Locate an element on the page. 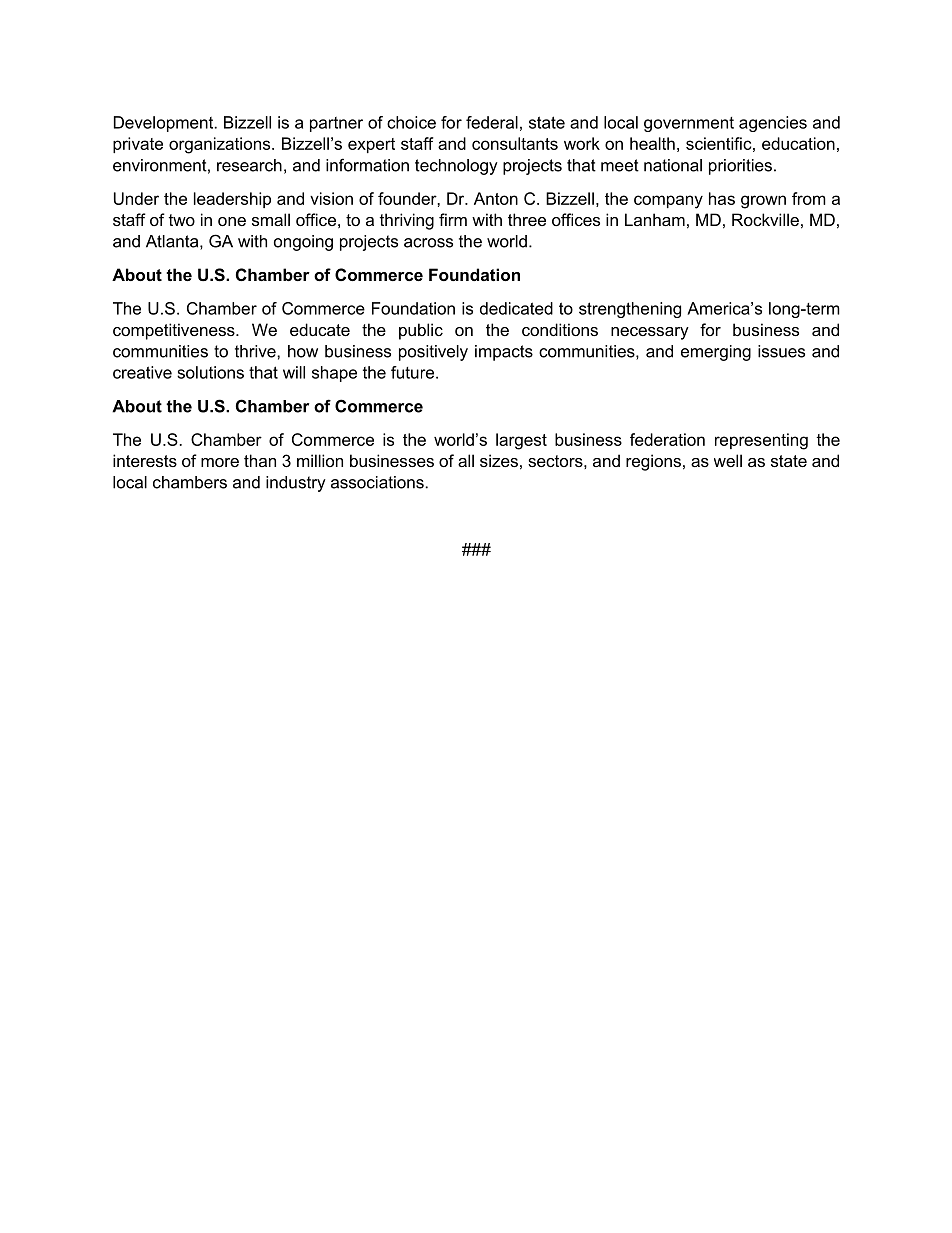 The image size is (952, 1233). ongoing is located at coordinates (303, 243).
